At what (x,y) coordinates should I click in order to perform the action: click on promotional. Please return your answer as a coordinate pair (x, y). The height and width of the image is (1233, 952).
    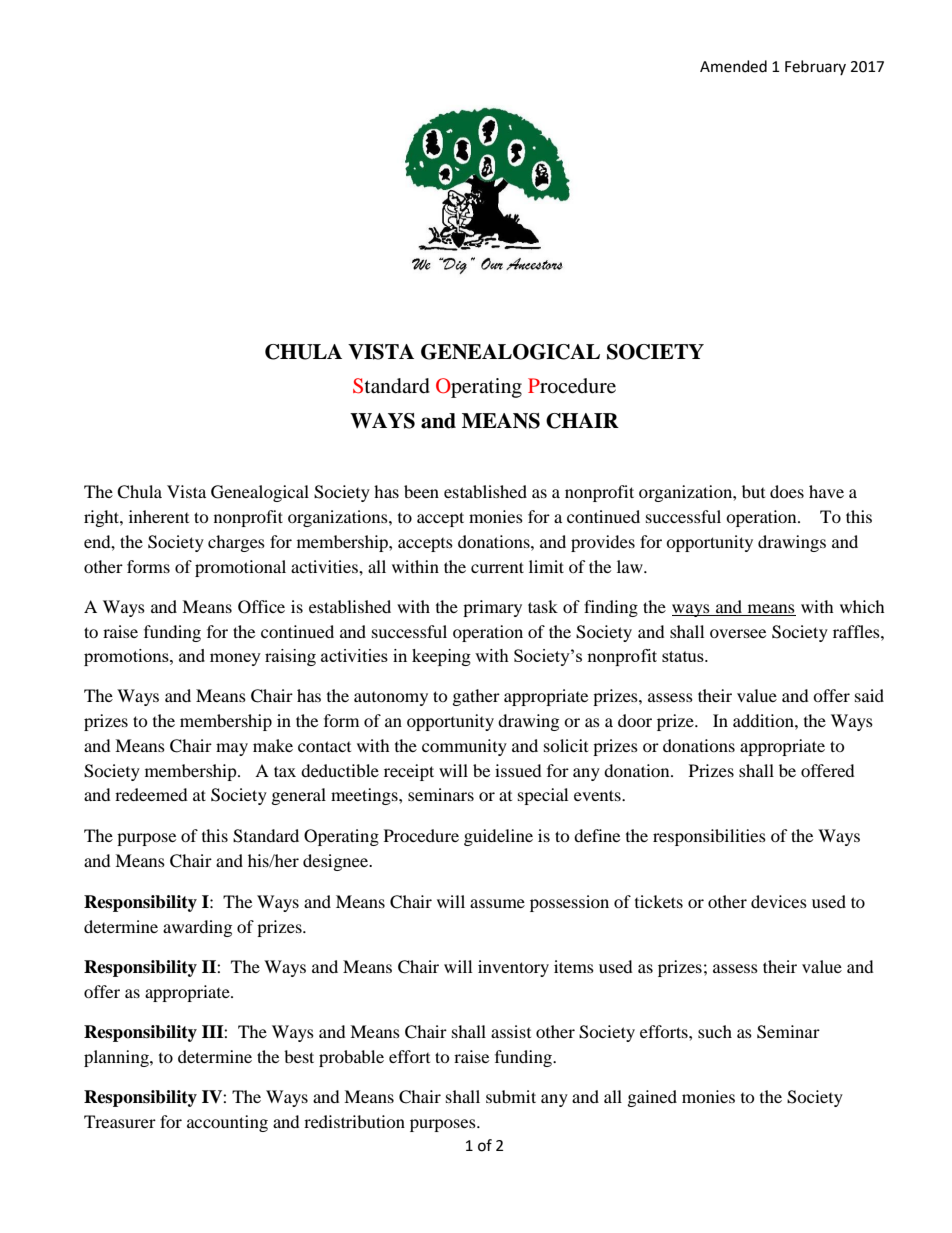
    Looking at the image, I should click on (240, 568).
